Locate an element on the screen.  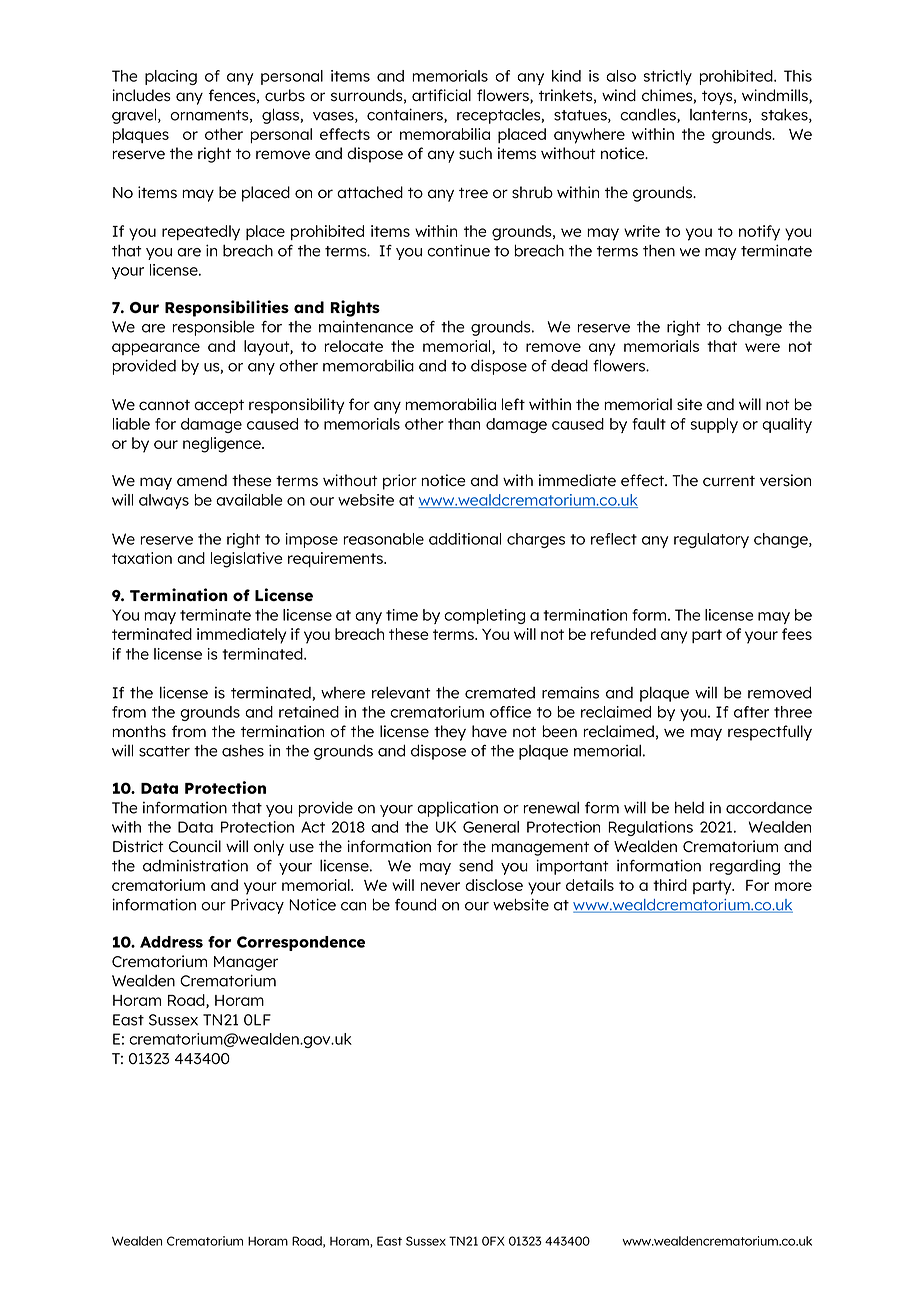
artificial is located at coordinates (441, 95).
